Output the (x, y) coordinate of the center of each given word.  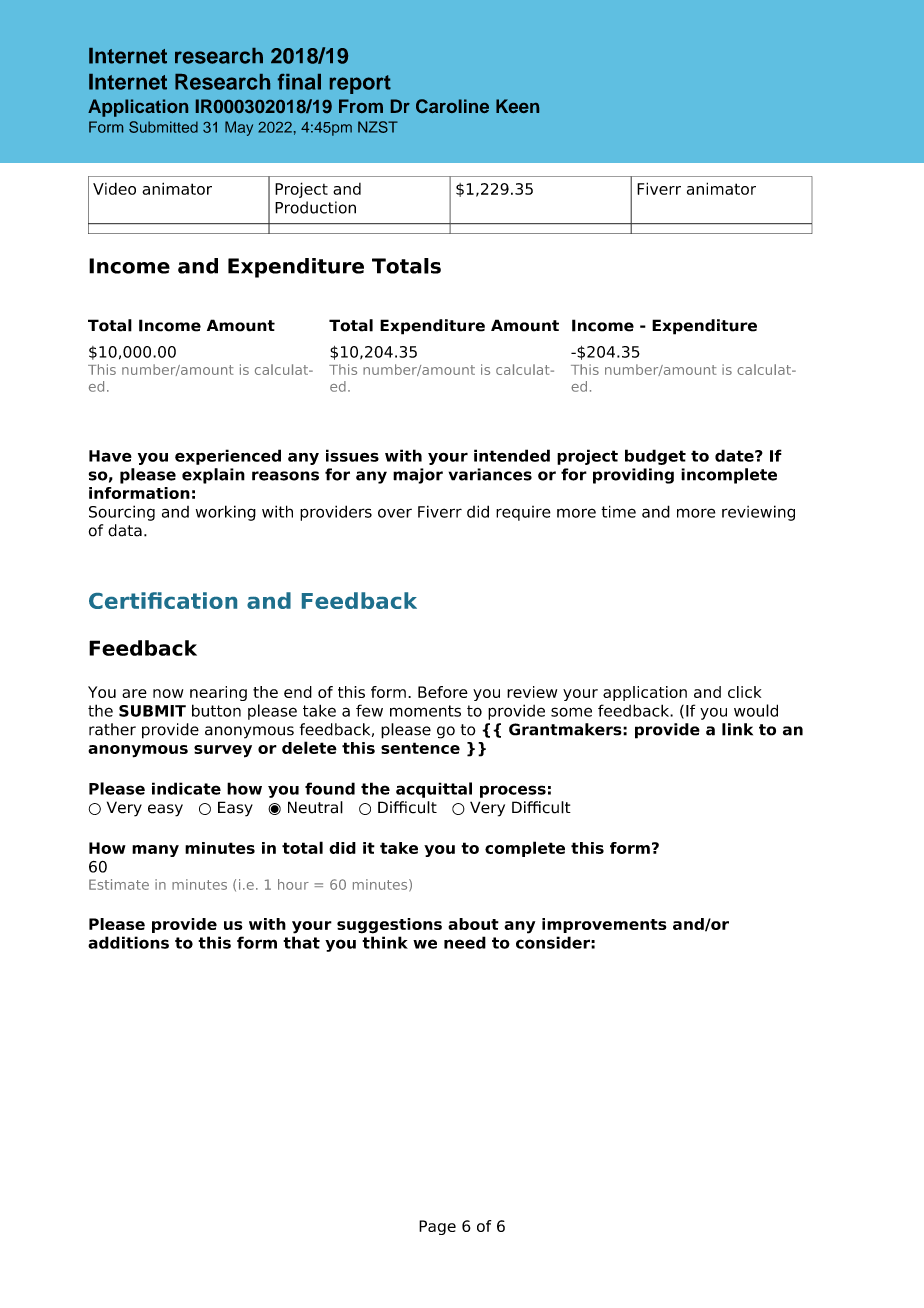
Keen (517, 106)
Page (437, 1227)
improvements (604, 925)
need (465, 942)
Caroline (452, 106)
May (239, 128)
